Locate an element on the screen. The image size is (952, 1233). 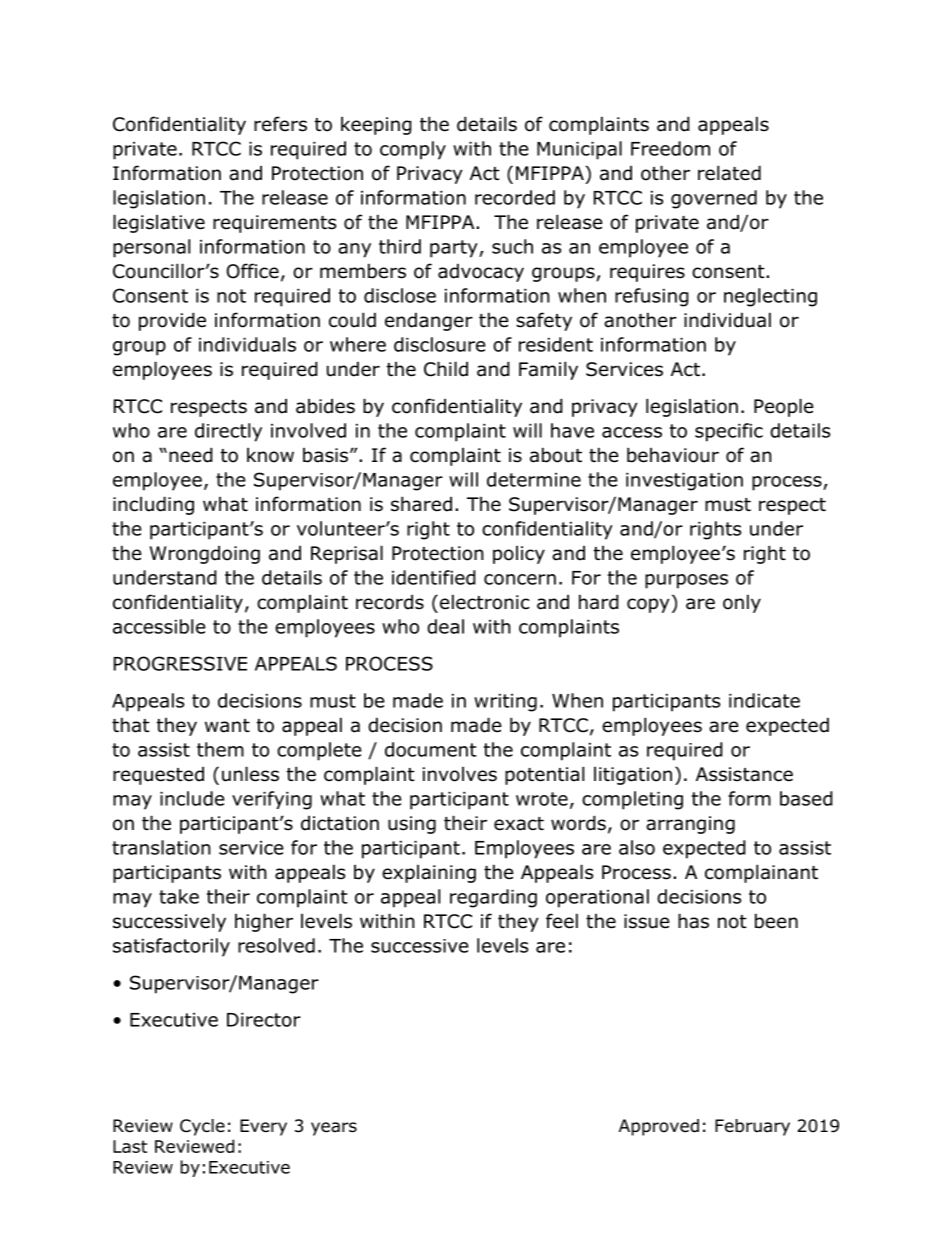
comply is located at coordinates (413, 150).
